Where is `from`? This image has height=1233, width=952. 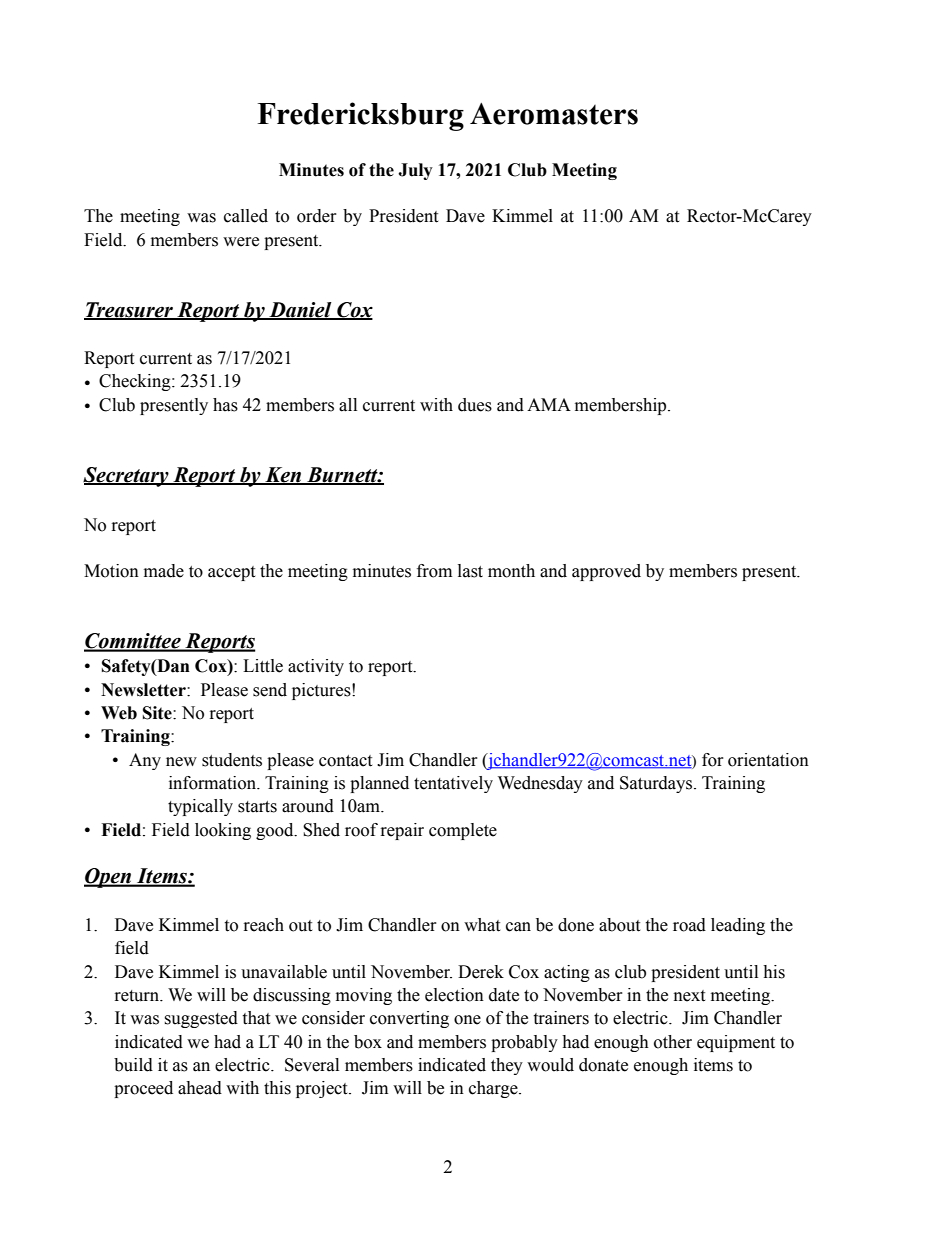 from is located at coordinates (434, 571).
